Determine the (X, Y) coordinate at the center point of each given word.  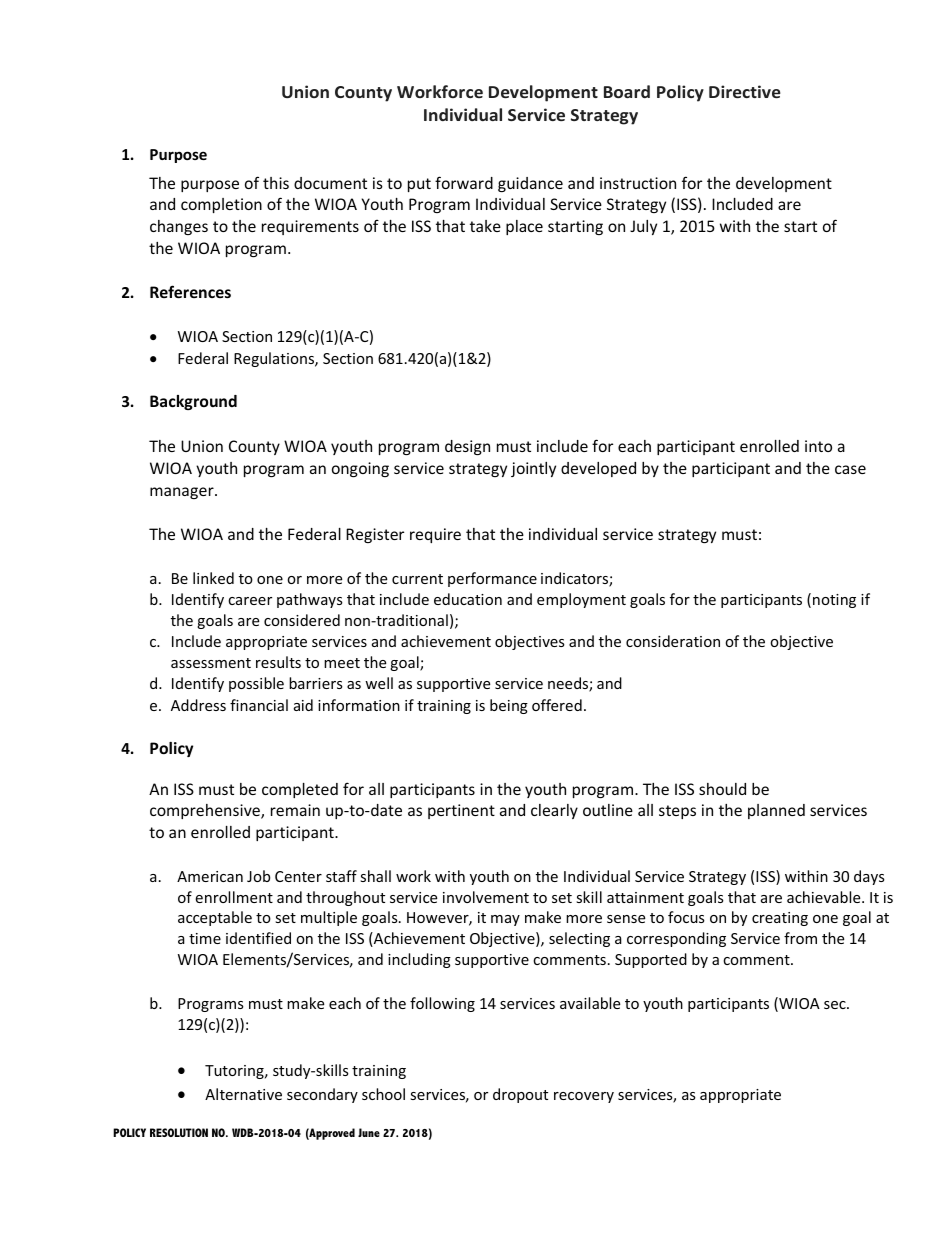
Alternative (243, 1094)
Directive (745, 91)
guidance (530, 184)
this (276, 183)
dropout (520, 1095)
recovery (584, 1097)
